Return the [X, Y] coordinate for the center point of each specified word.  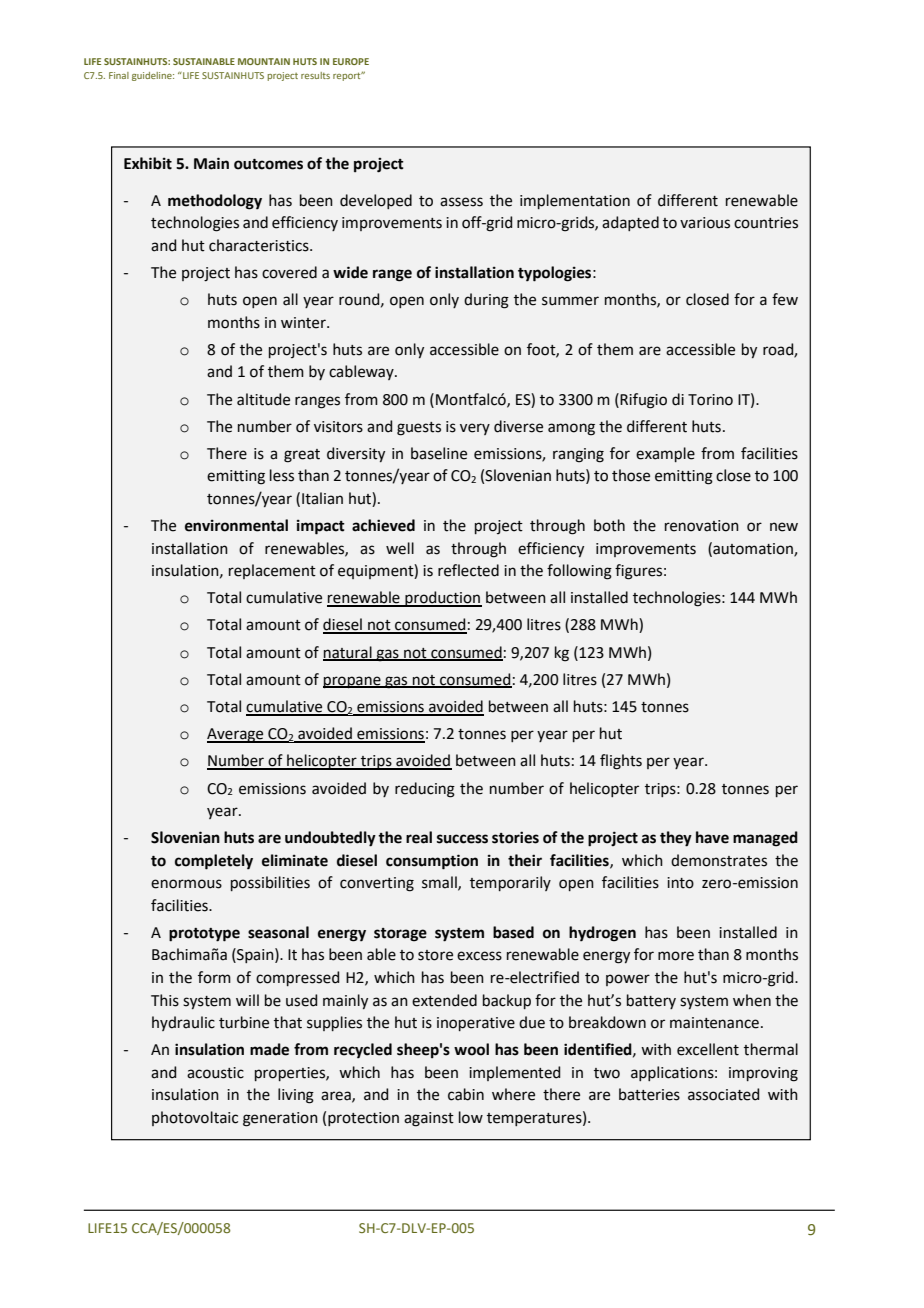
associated [723, 1094]
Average [236, 735]
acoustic [215, 1073]
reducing [425, 790]
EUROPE [351, 61]
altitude [263, 399]
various [705, 223]
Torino [710, 400]
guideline [153, 76]
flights [621, 762]
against [429, 1119]
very [475, 429]
